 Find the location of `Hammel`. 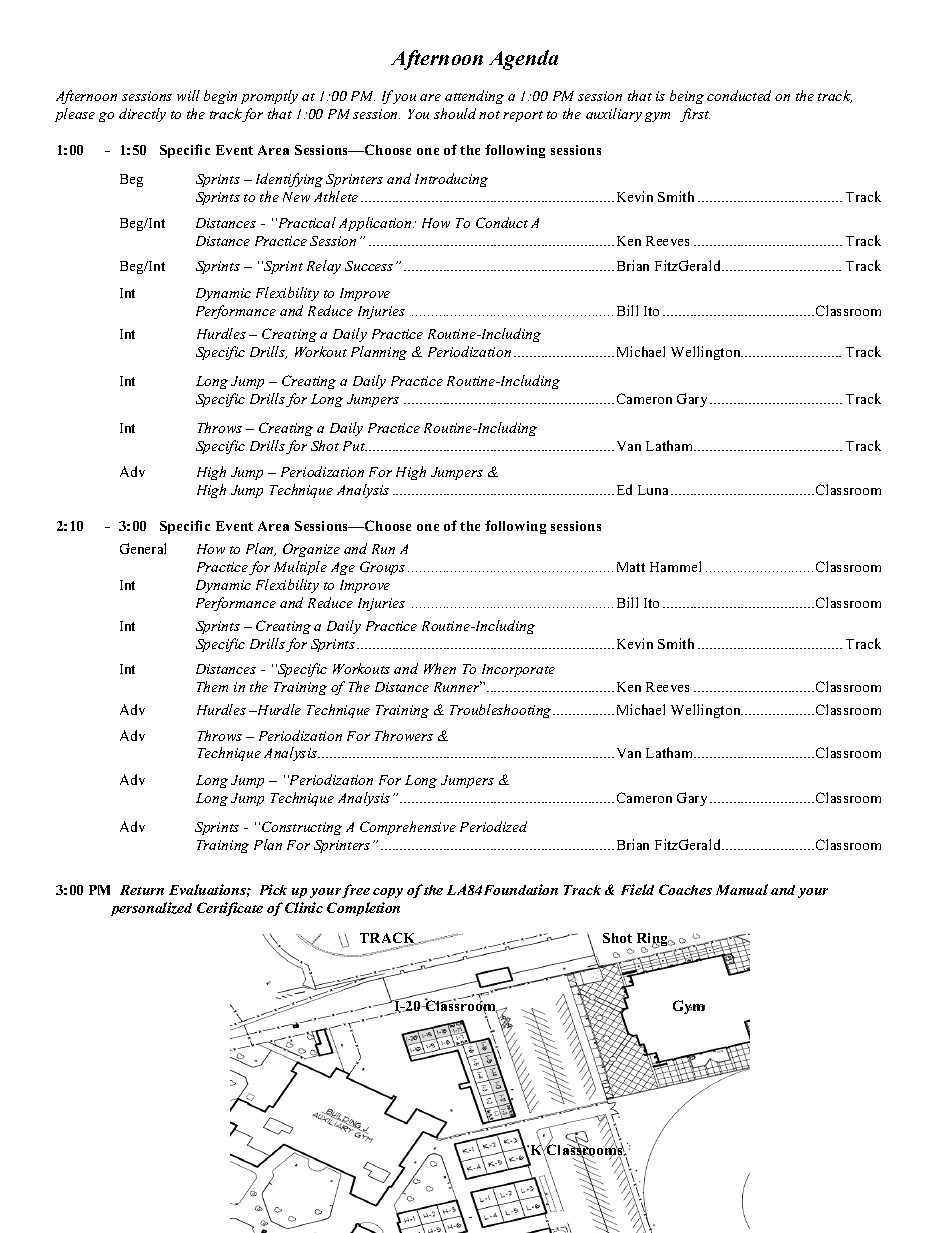

Hammel is located at coordinates (675, 566).
